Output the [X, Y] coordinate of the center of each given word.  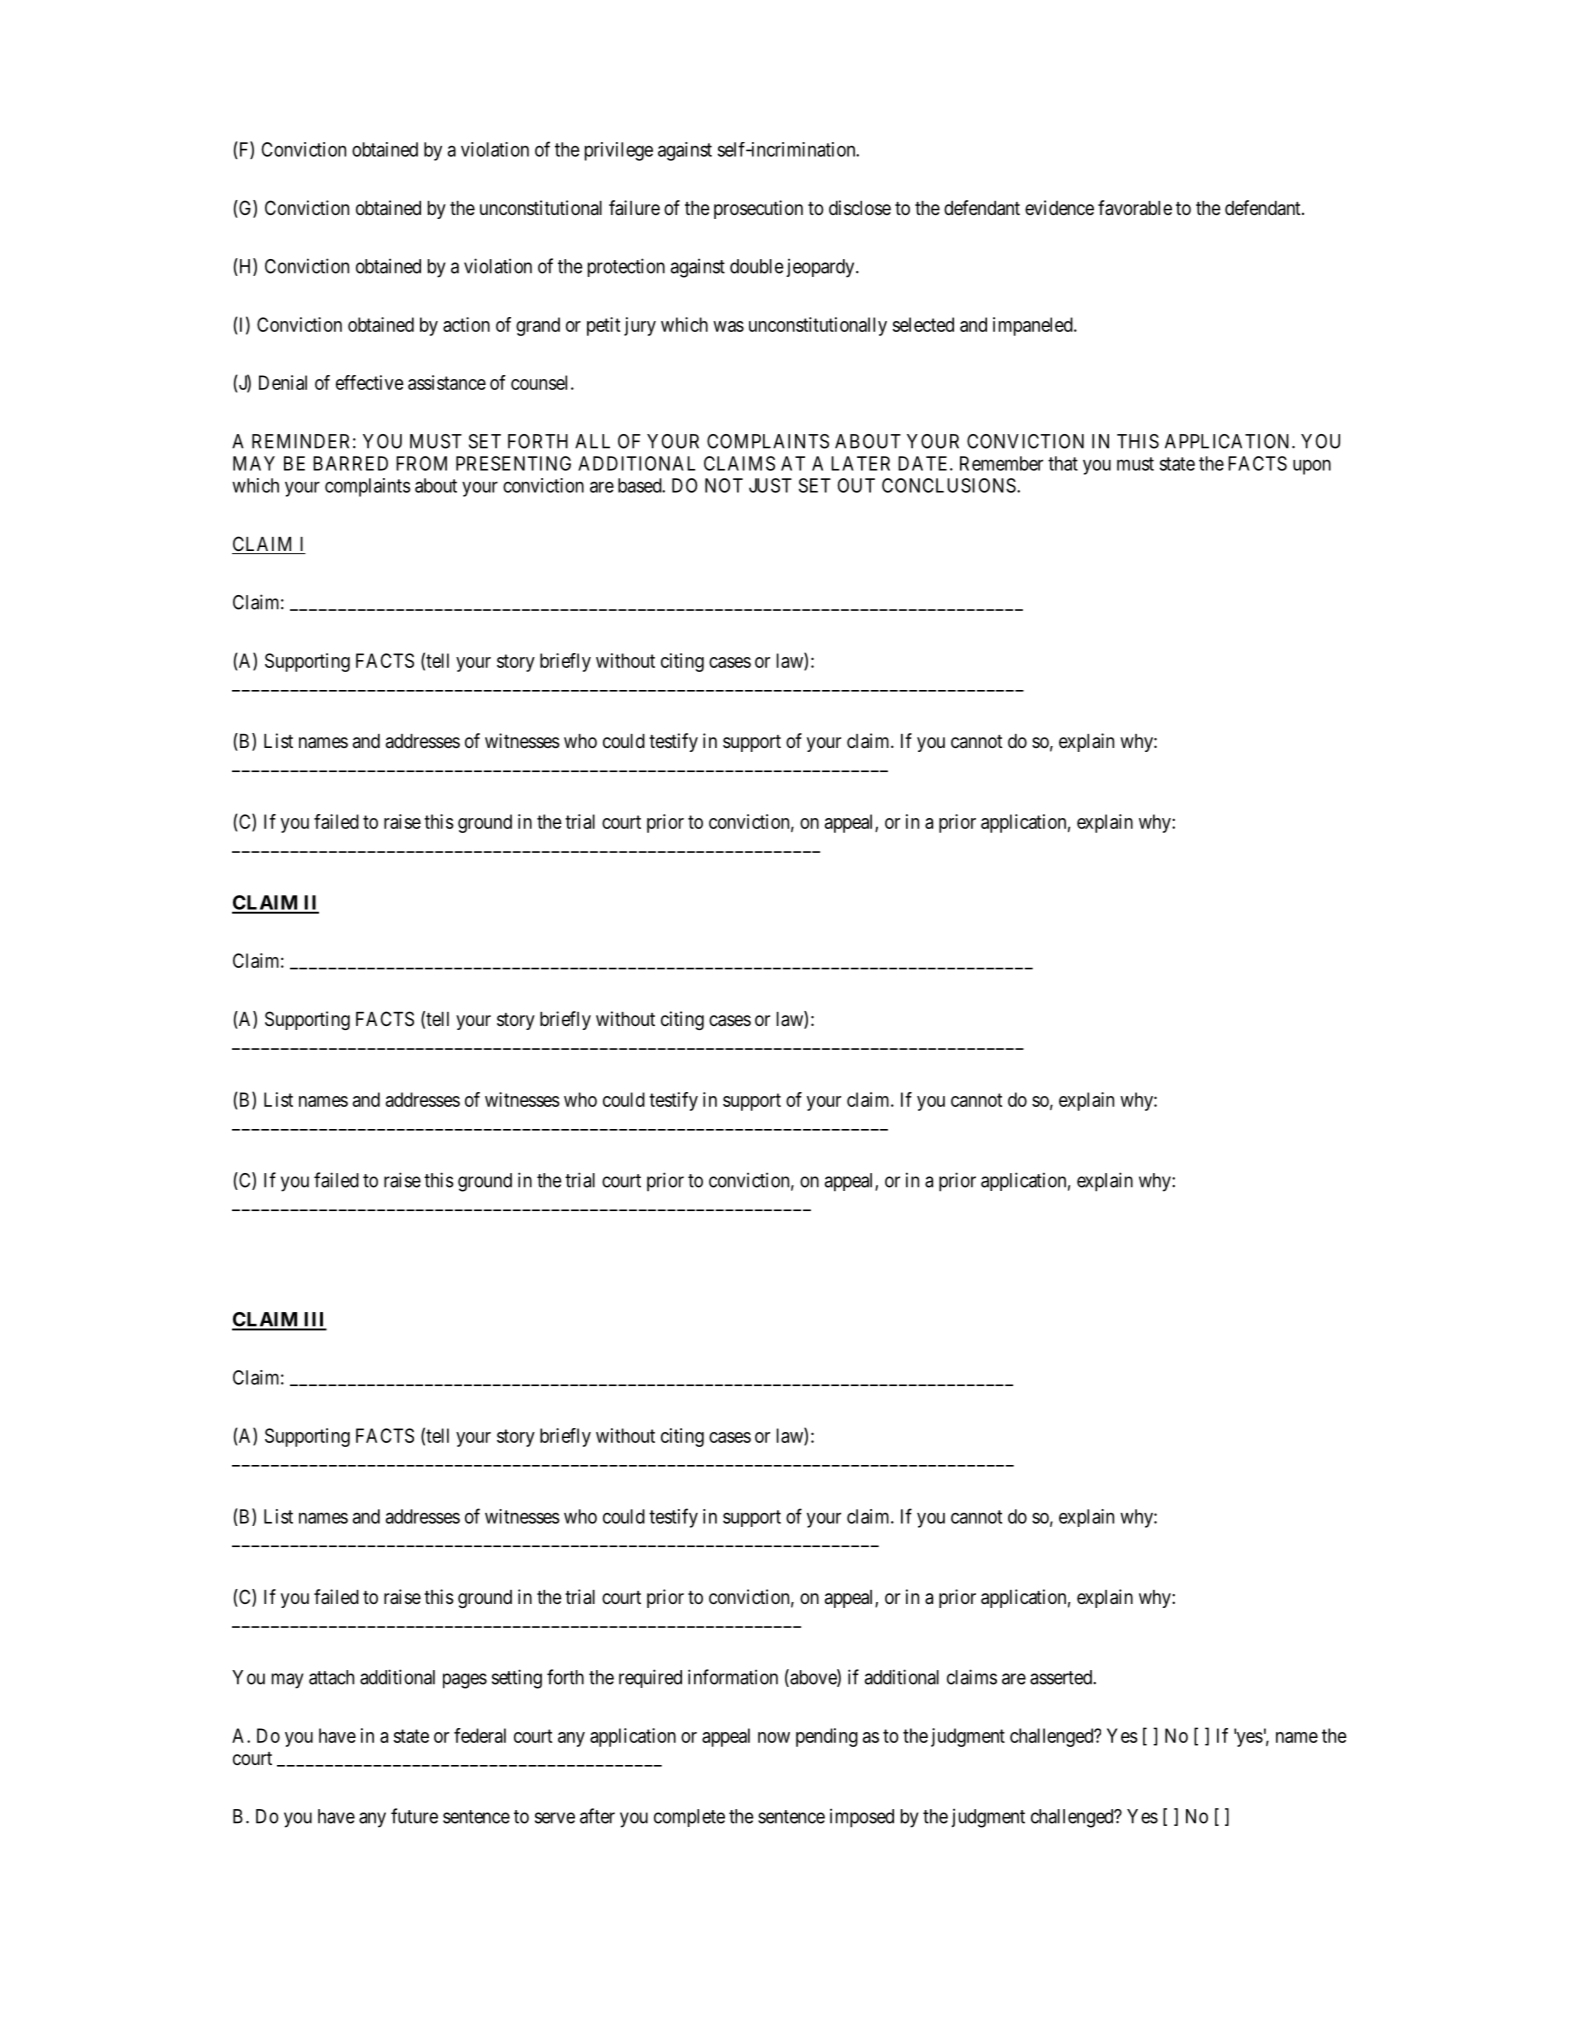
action [466, 324]
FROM [421, 463]
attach [331, 1677]
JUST [770, 485]
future [414, 1816]
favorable [1135, 208]
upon [1312, 467]
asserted [1062, 1677]
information [733, 1677]
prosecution [758, 209]
